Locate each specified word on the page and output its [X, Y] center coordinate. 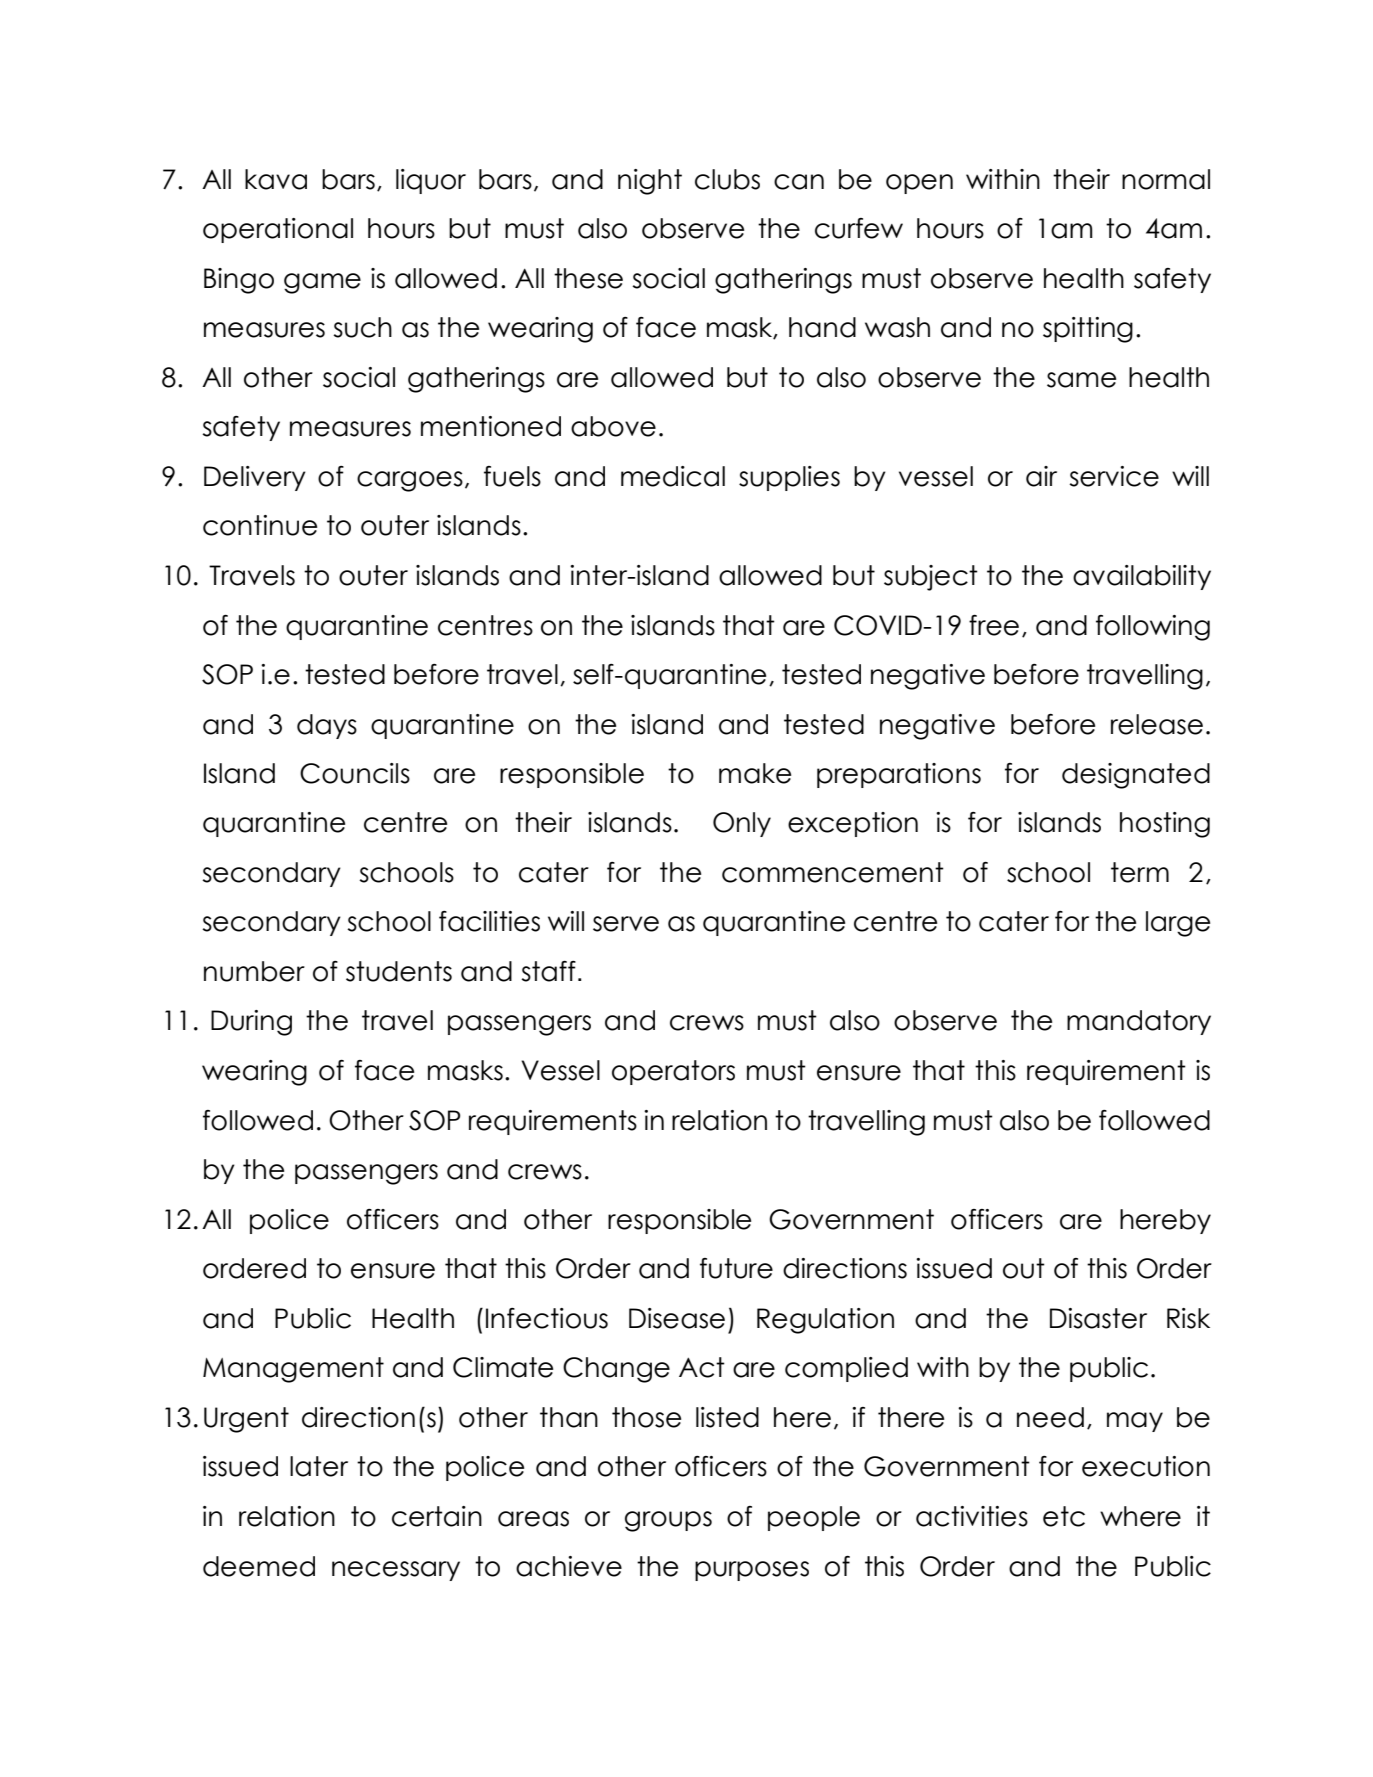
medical [673, 476]
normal [1166, 179]
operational [278, 230]
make [755, 773]
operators [673, 1072]
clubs [727, 179]
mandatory [1139, 1022]
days [327, 726]
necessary [396, 1571]
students [399, 971]
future [736, 1268]
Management [293, 1370]
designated [1136, 776]
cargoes [410, 481]
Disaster [1098, 1318]
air [1041, 476]
